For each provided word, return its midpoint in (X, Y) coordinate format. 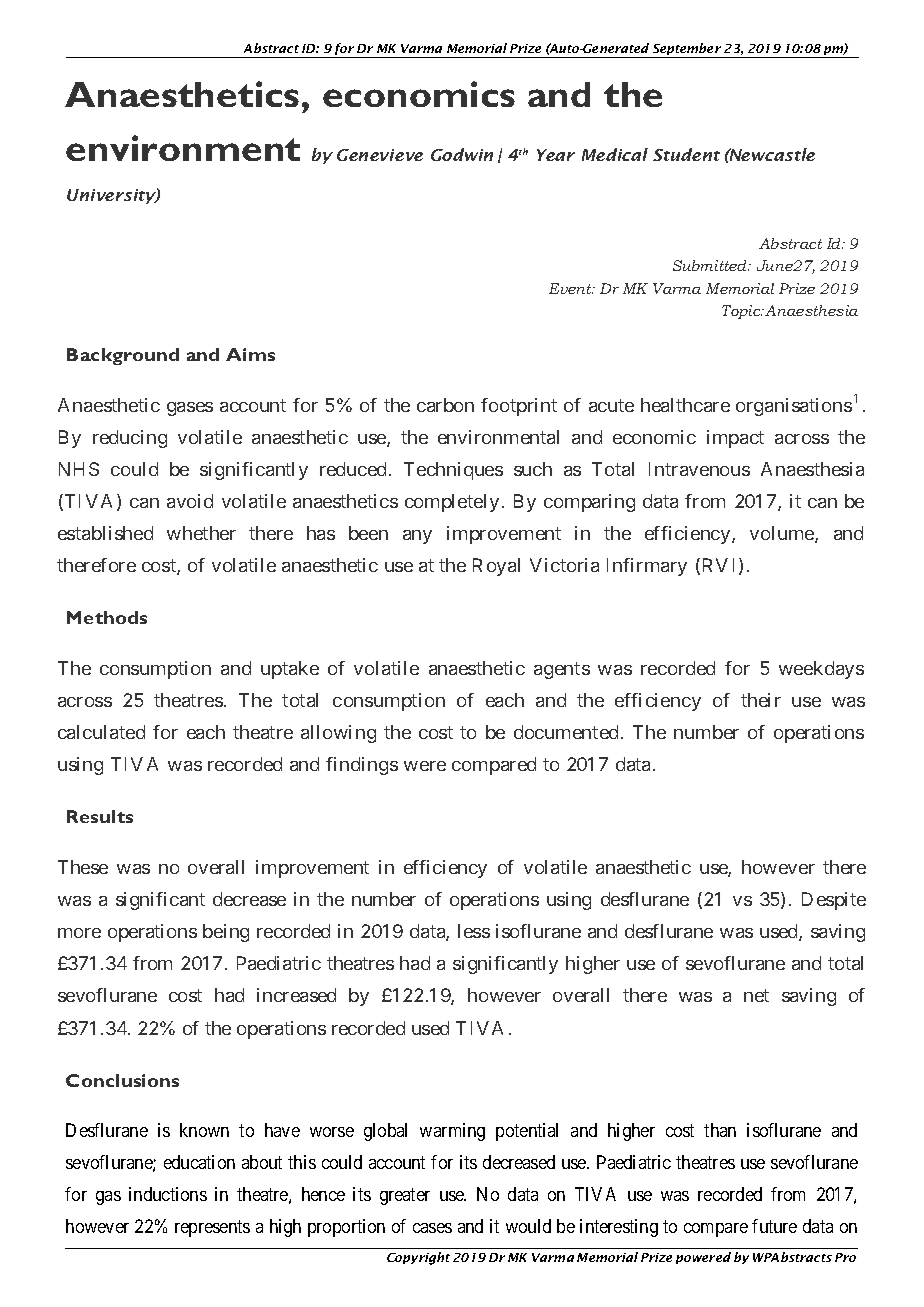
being (226, 933)
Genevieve (380, 155)
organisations (794, 407)
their (761, 700)
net (756, 996)
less (474, 931)
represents (212, 1229)
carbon (445, 405)
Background (123, 356)
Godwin (462, 154)
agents (562, 670)
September (687, 50)
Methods (107, 617)
